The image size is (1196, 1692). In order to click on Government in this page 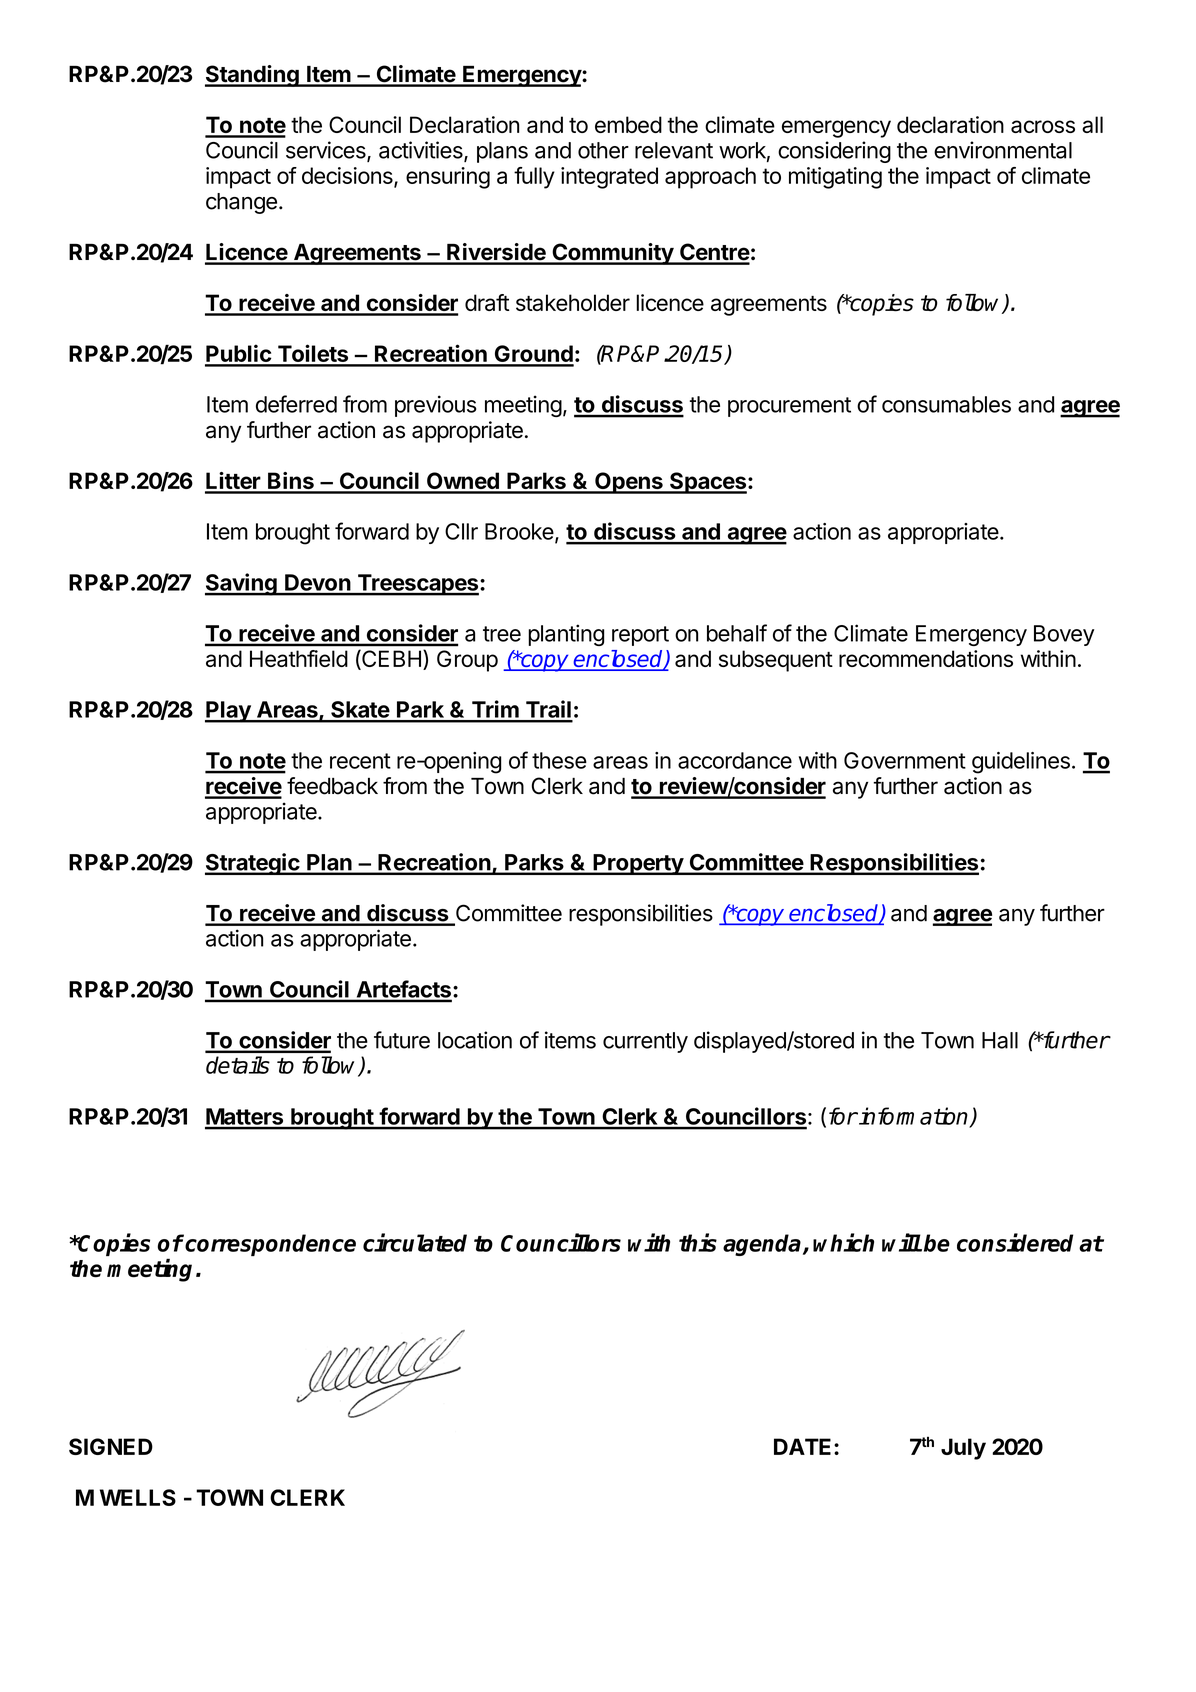, I will do `click(905, 760)`.
